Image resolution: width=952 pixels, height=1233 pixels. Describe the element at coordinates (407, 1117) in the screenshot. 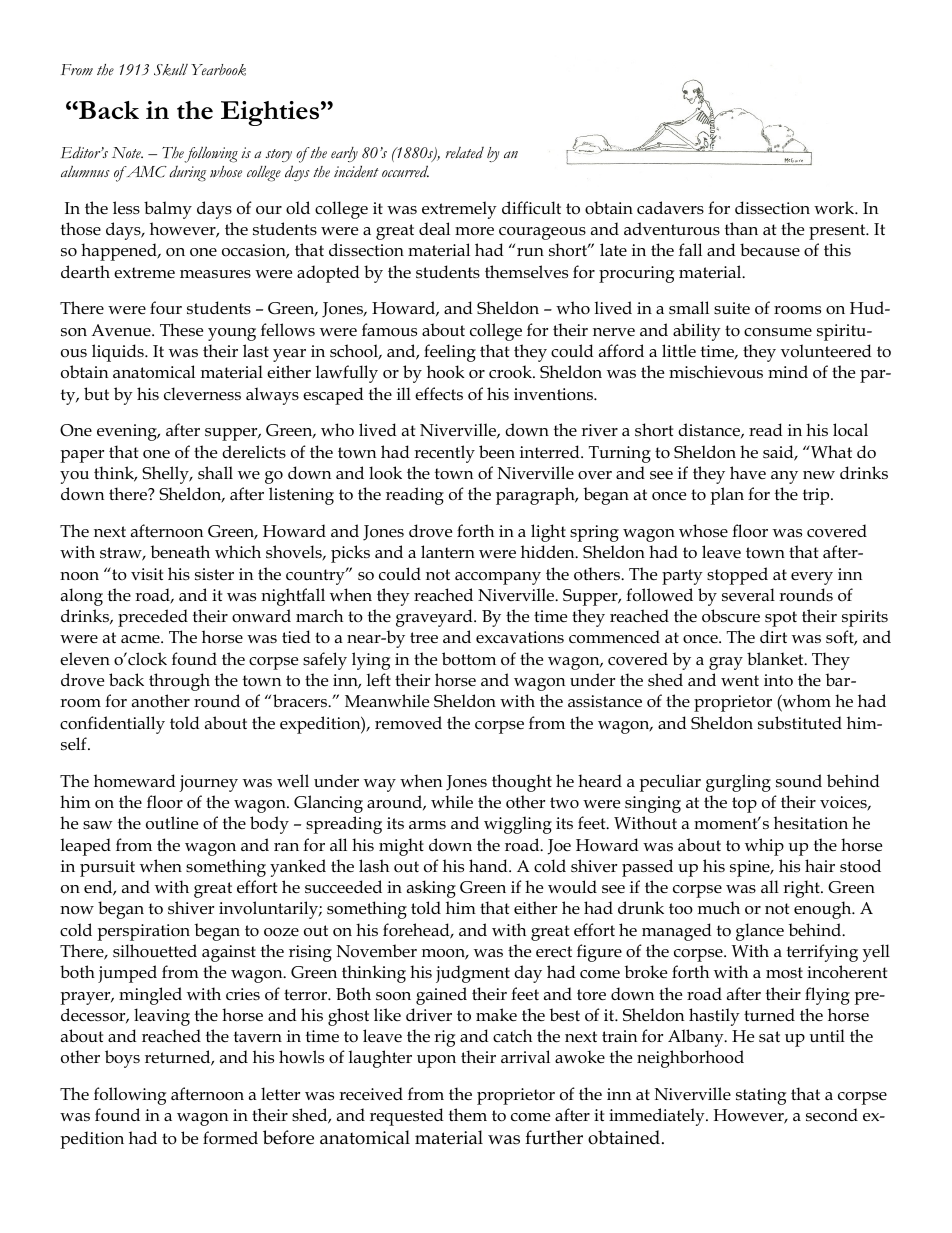

I see `requested` at that location.
